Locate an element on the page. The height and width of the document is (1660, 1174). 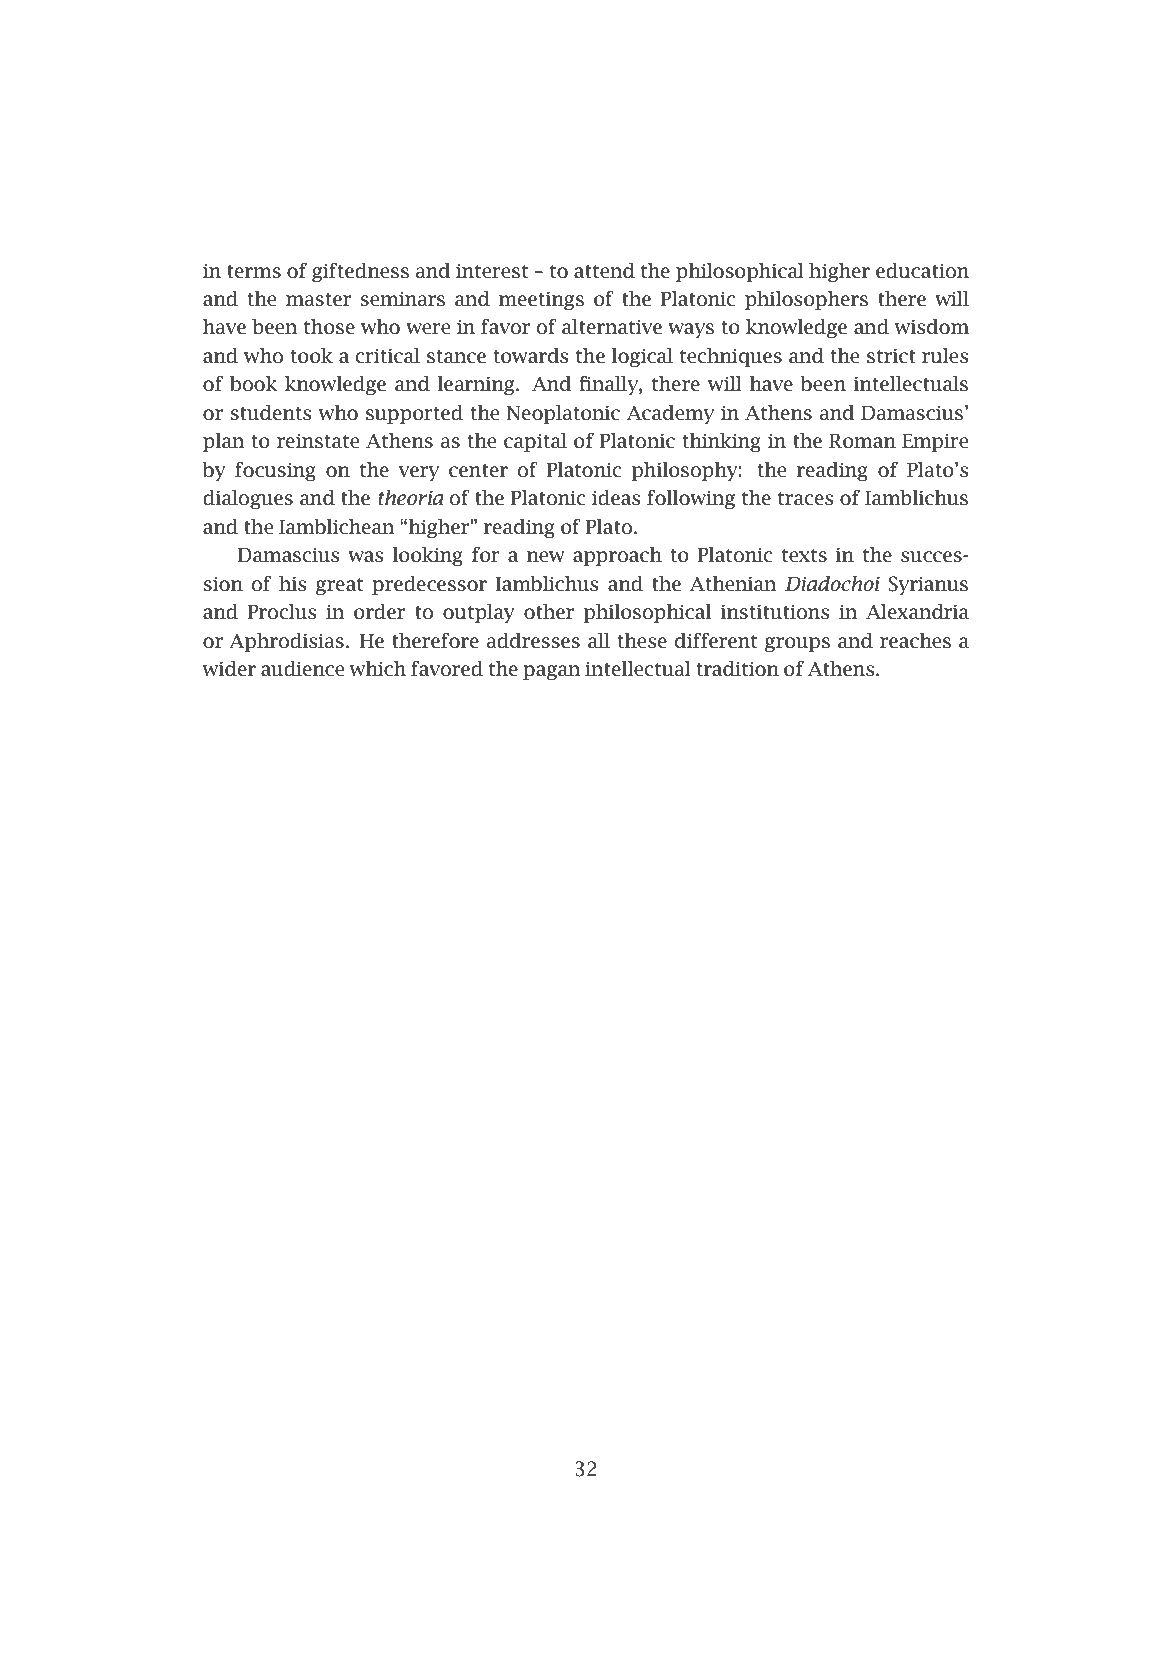
education is located at coordinates (922, 271).
